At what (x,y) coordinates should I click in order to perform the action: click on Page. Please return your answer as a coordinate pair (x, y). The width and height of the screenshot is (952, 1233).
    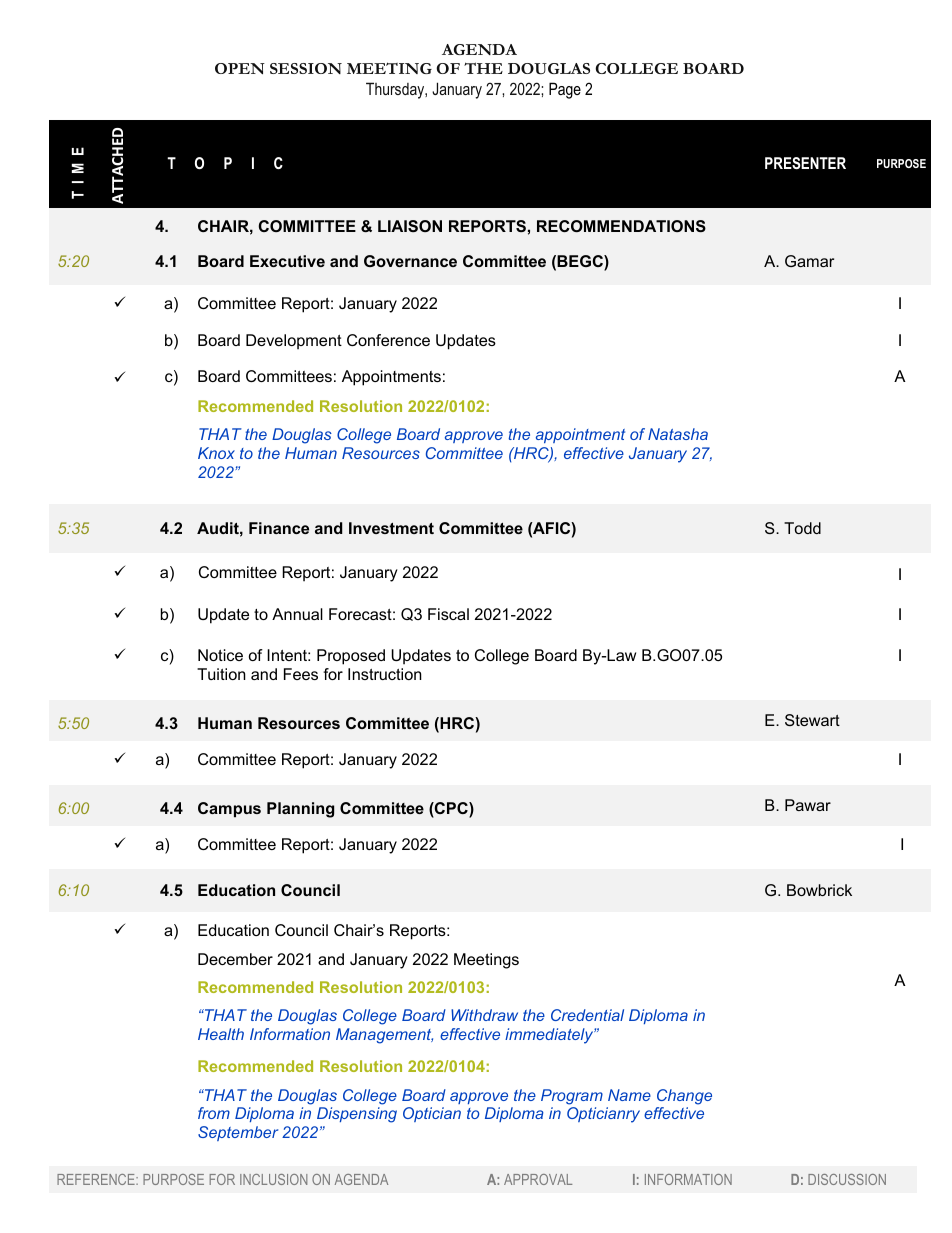
    Looking at the image, I should click on (565, 90).
